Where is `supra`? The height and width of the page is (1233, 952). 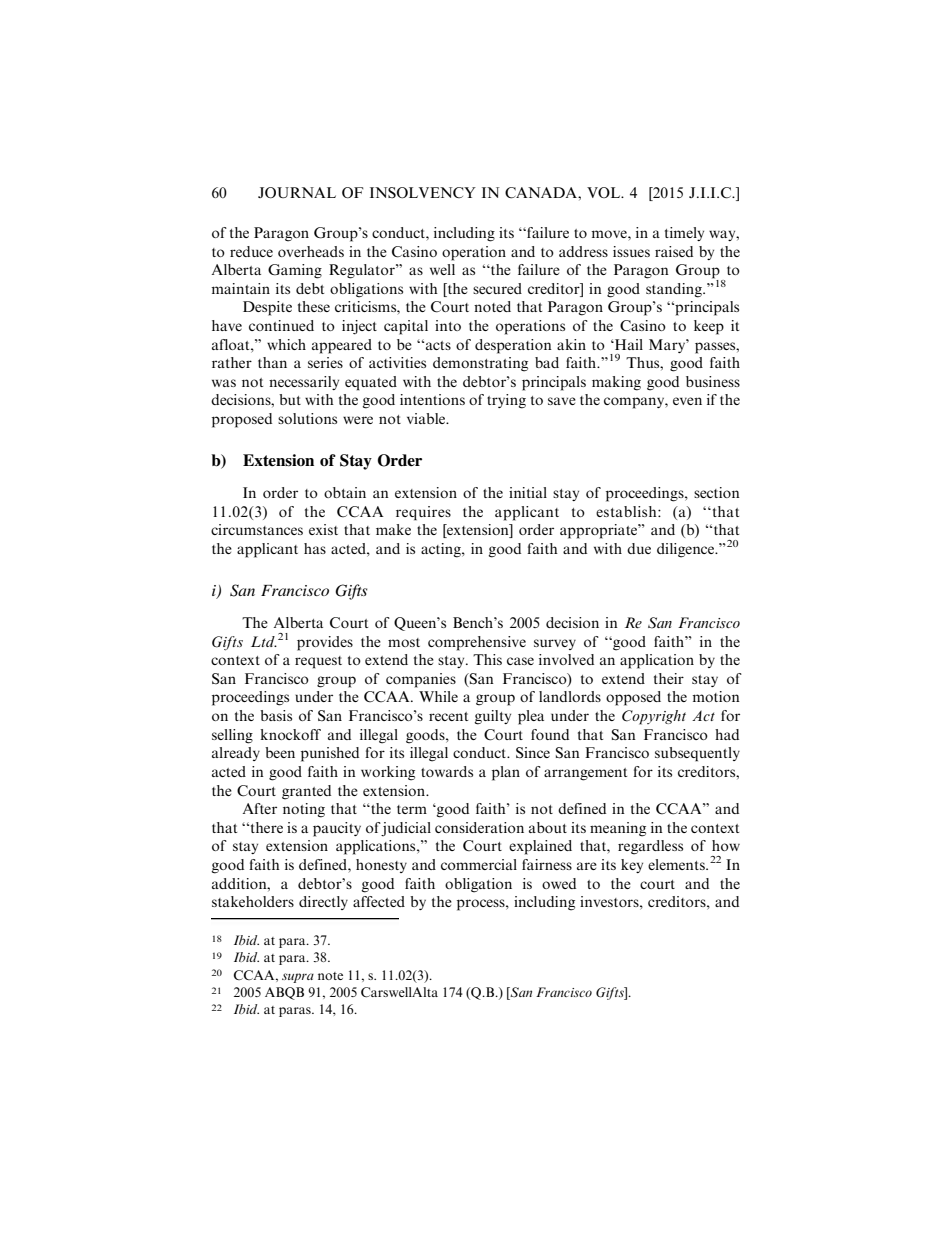
supra is located at coordinates (298, 978).
